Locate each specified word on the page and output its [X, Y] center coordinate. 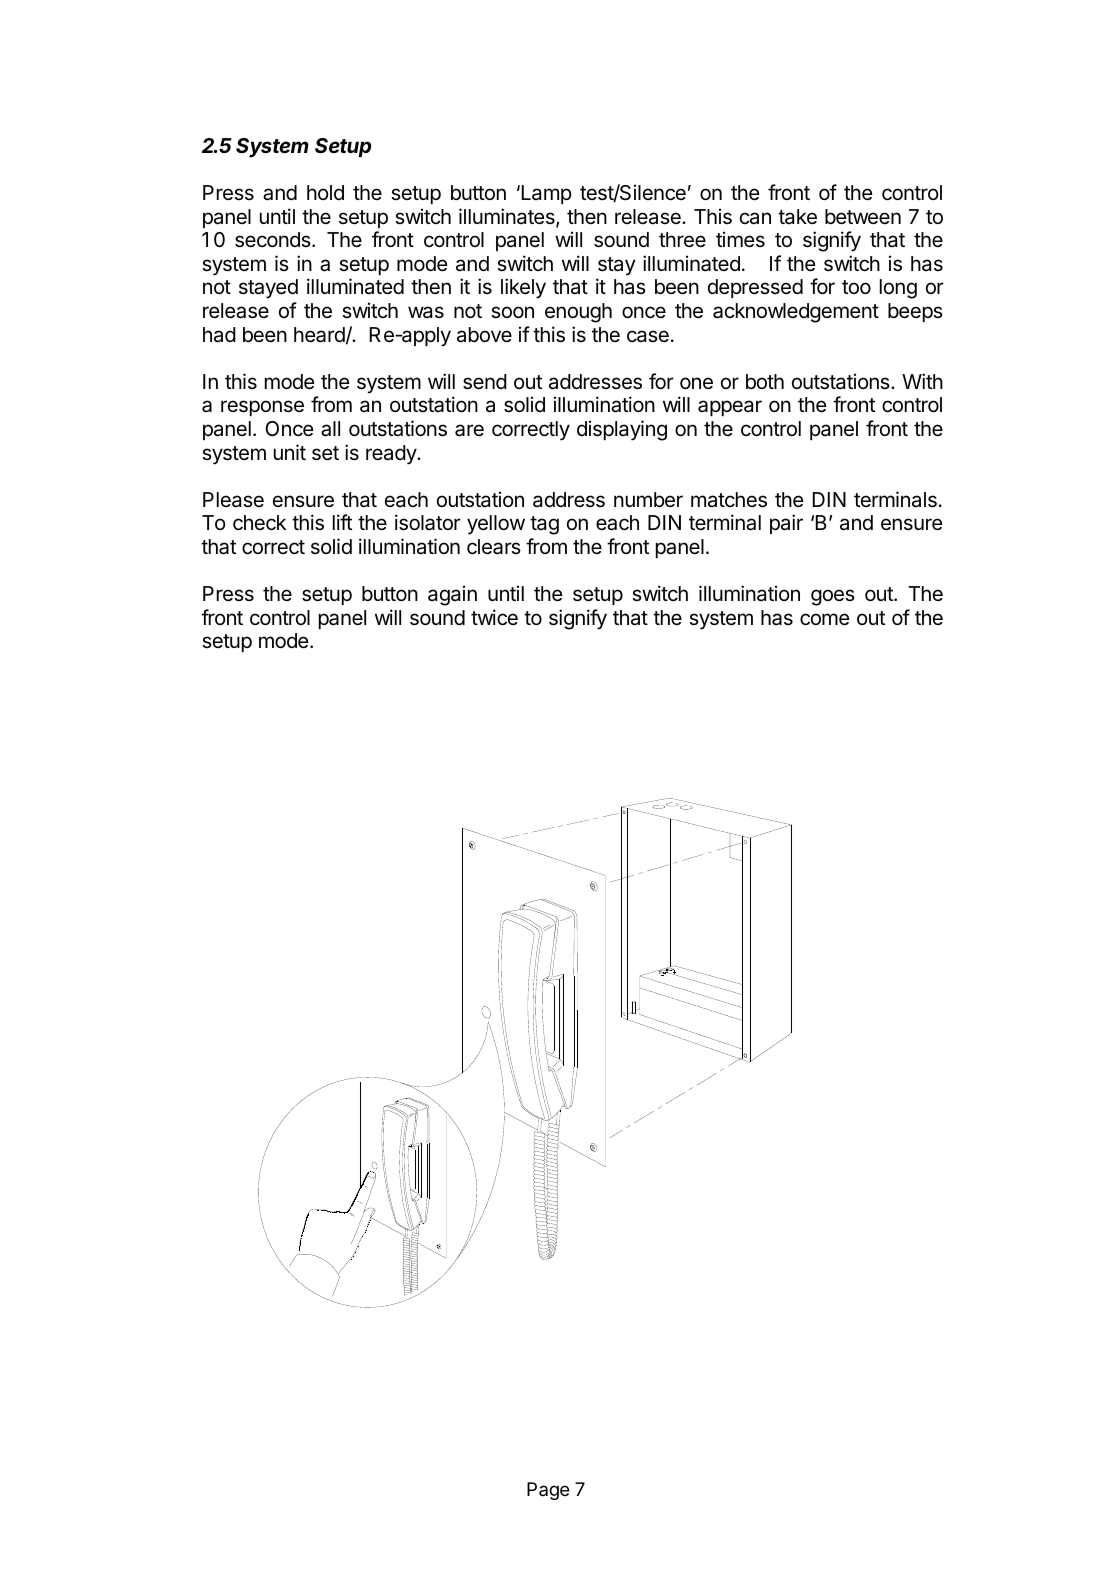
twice [494, 617]
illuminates [508, 217]
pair [786, 524]
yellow [496, 525]
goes [833, 597]
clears [494, 547]
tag [544, 525]
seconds [274, 240]
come [825, 619]
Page [548, 1491]
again [452, 595]
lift [342, 522]
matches [729, 500]
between [863, 217]
